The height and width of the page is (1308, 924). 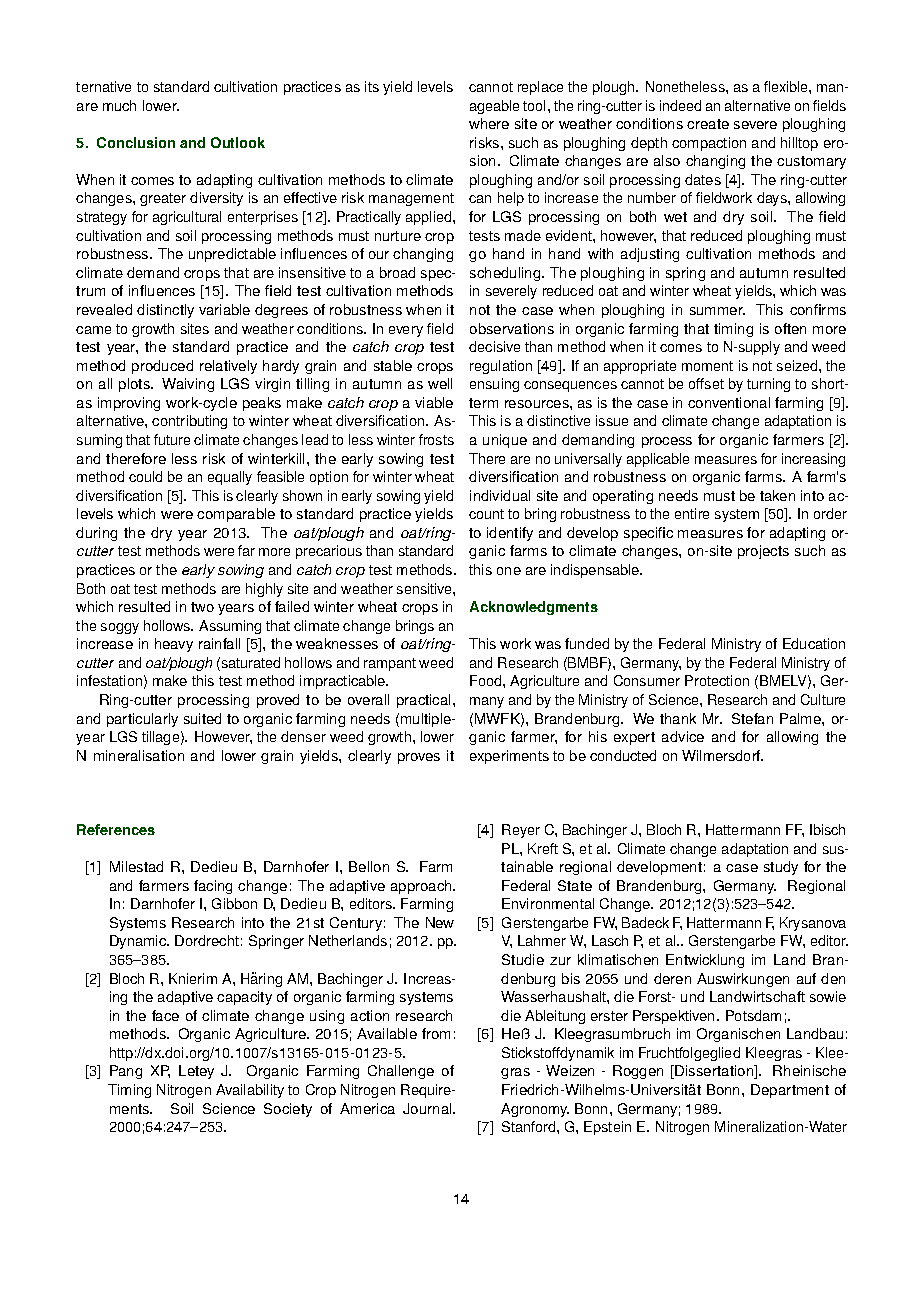 What do you see at coordinates (428, 1108) in the page?
I see `Journal` at bounding box center [428, 1108].
